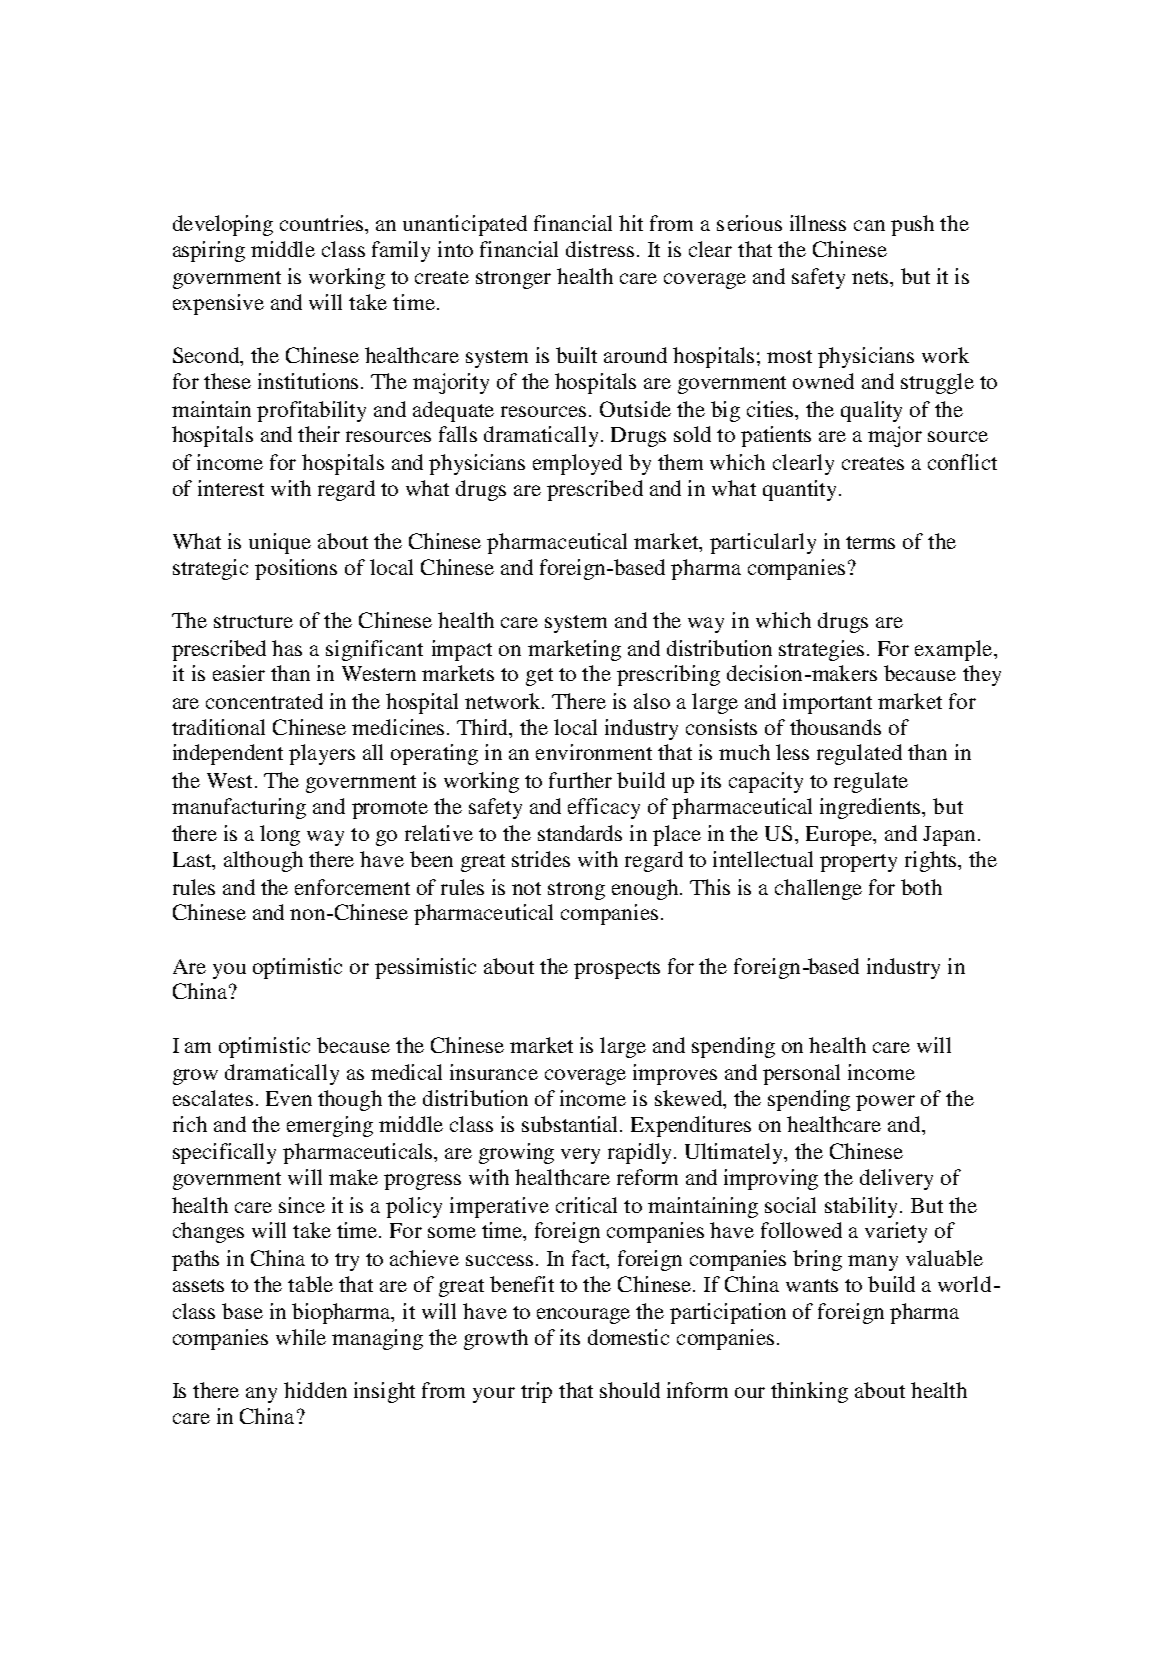 The image size is (1175, 1663). I want to click on get, so click(539, 677).
